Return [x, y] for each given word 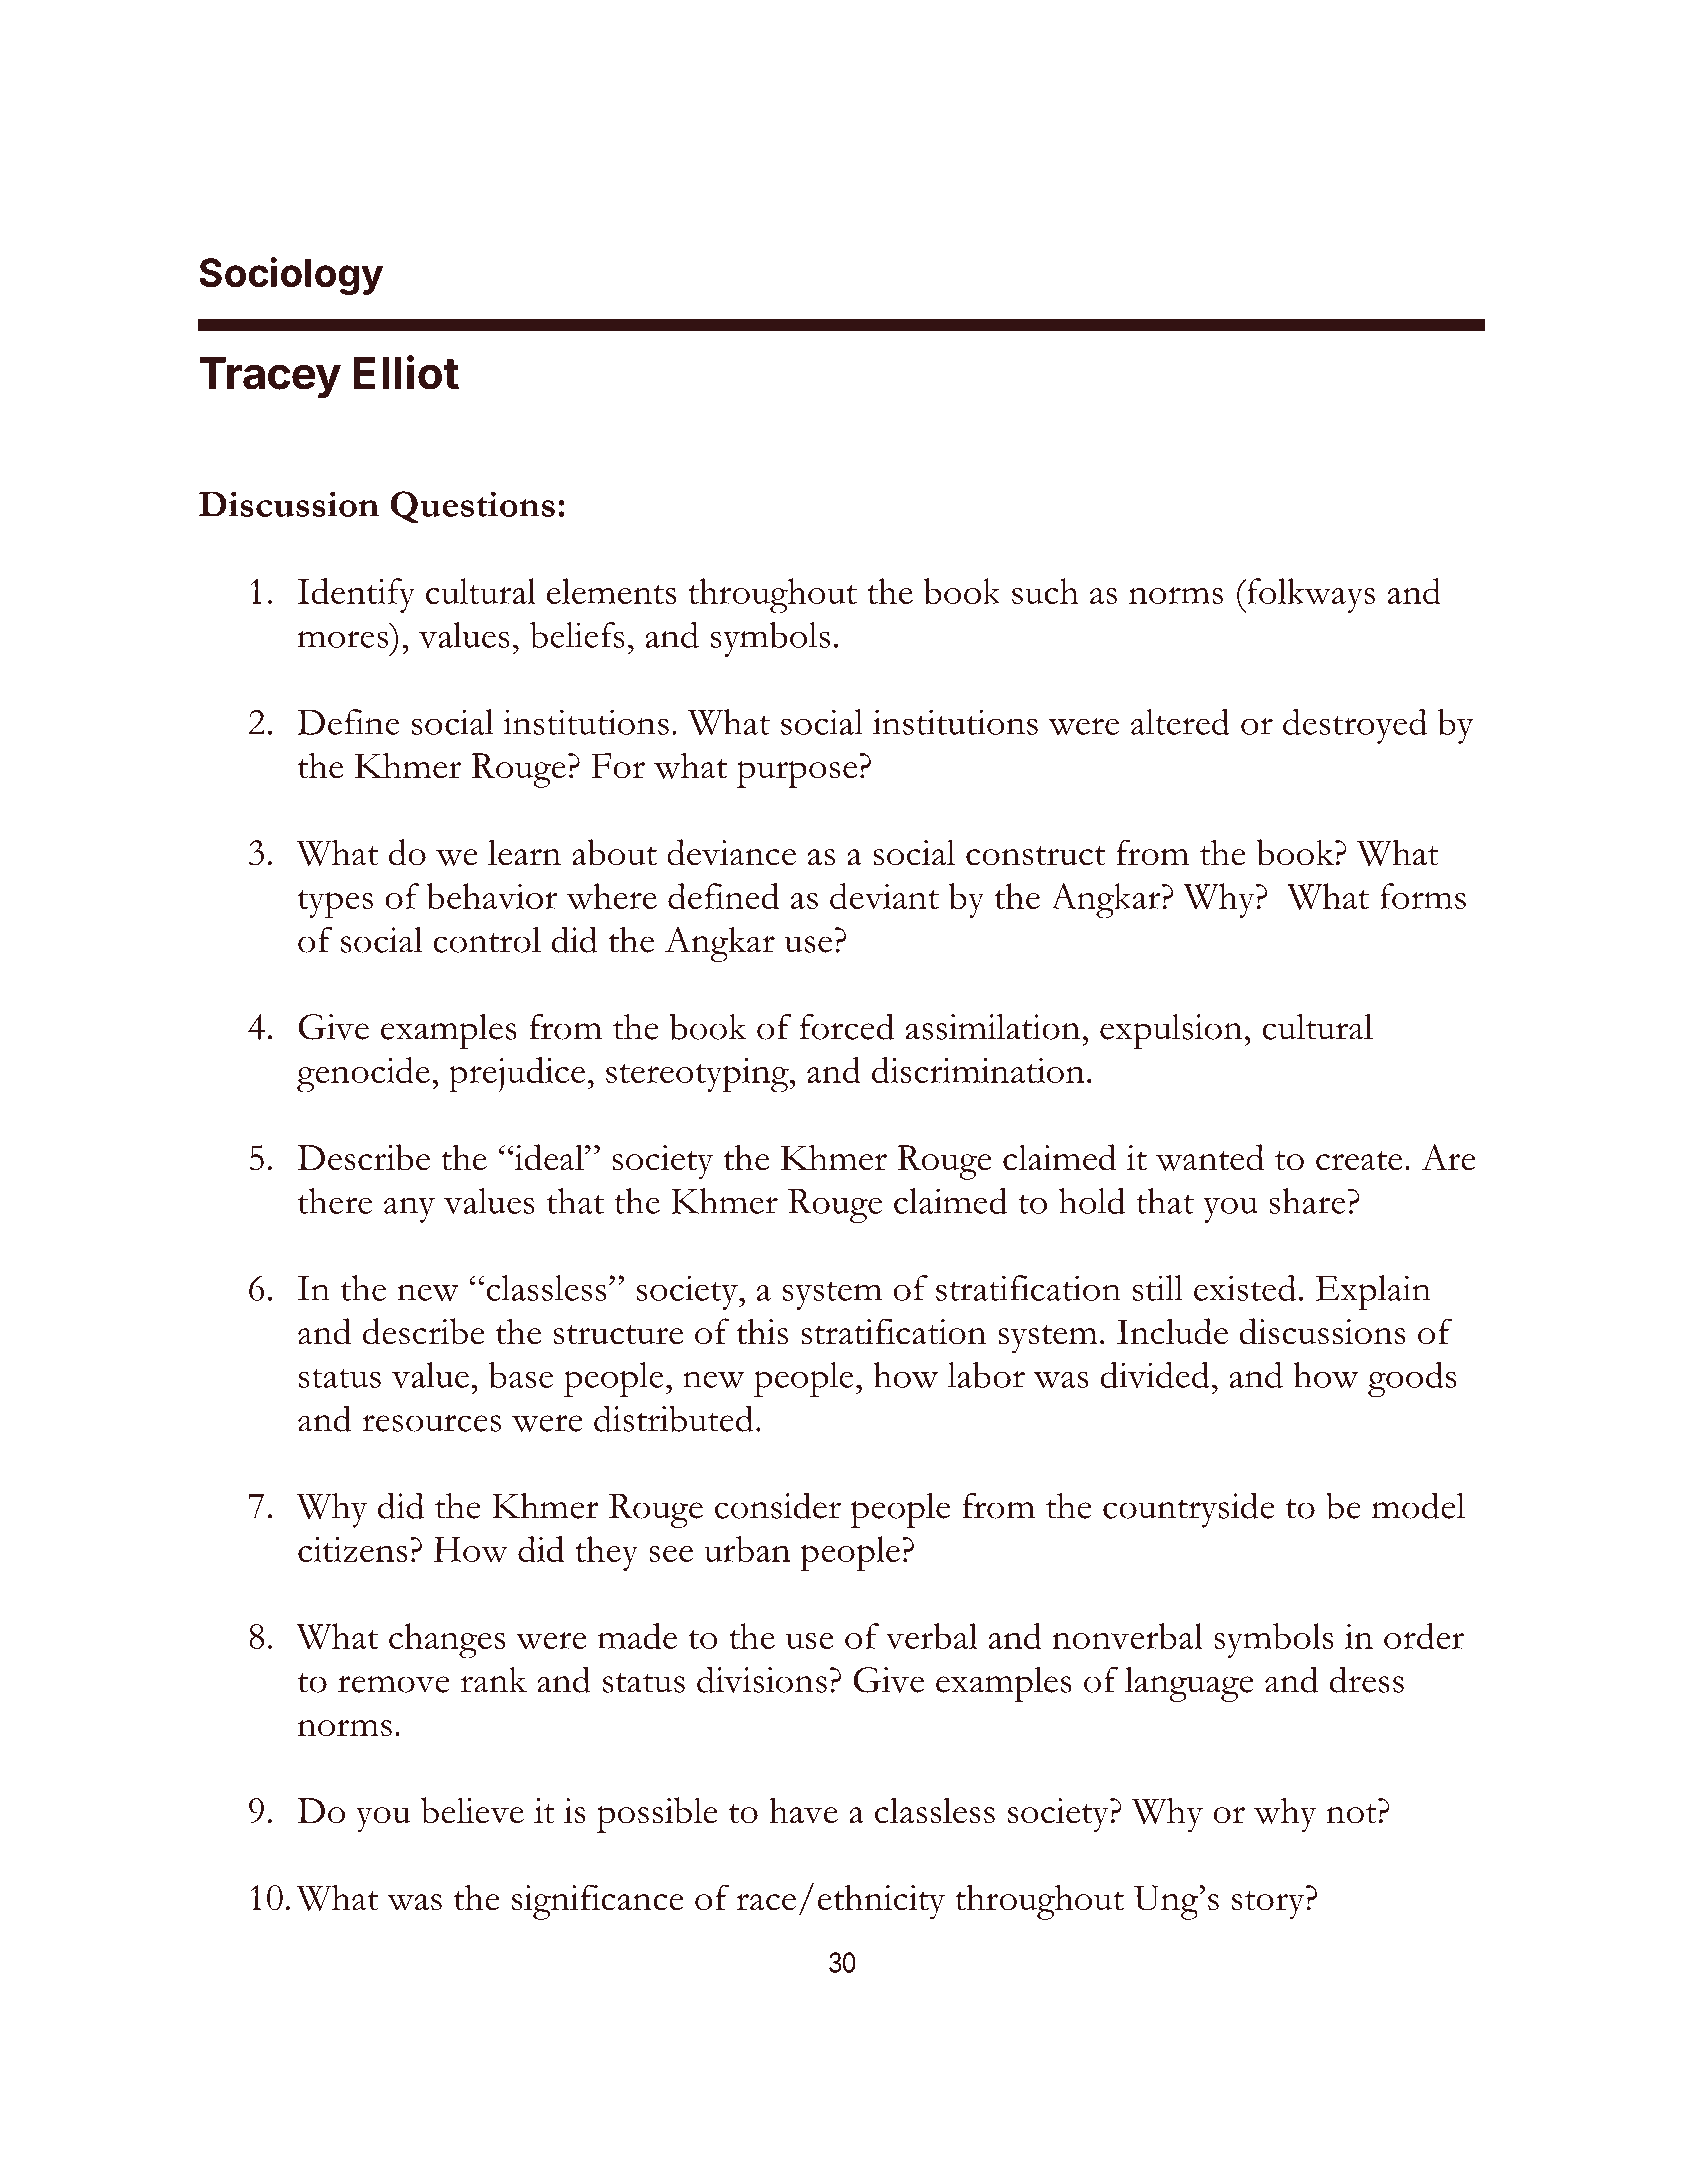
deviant [884, 896]
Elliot [406, 372]
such [1045, 591]
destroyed [1355, 726]
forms [1423, 896]
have [803, 1810]
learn [524, 852]
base [521, 1375]
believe [472, 1810]
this [762, 1331]
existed [1245, 1288]
